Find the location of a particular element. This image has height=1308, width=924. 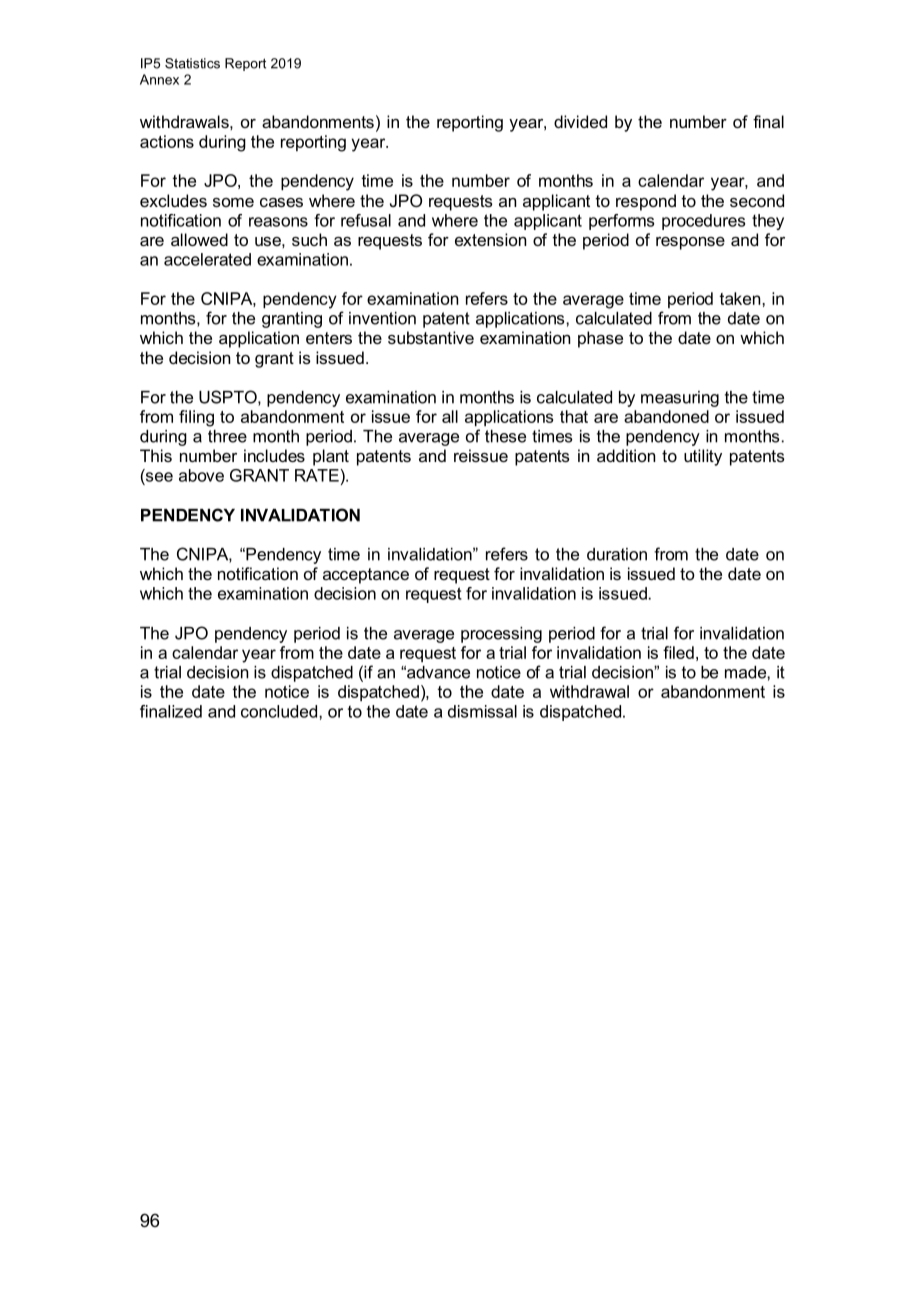

allowed is located at coordinates (199, 239).
